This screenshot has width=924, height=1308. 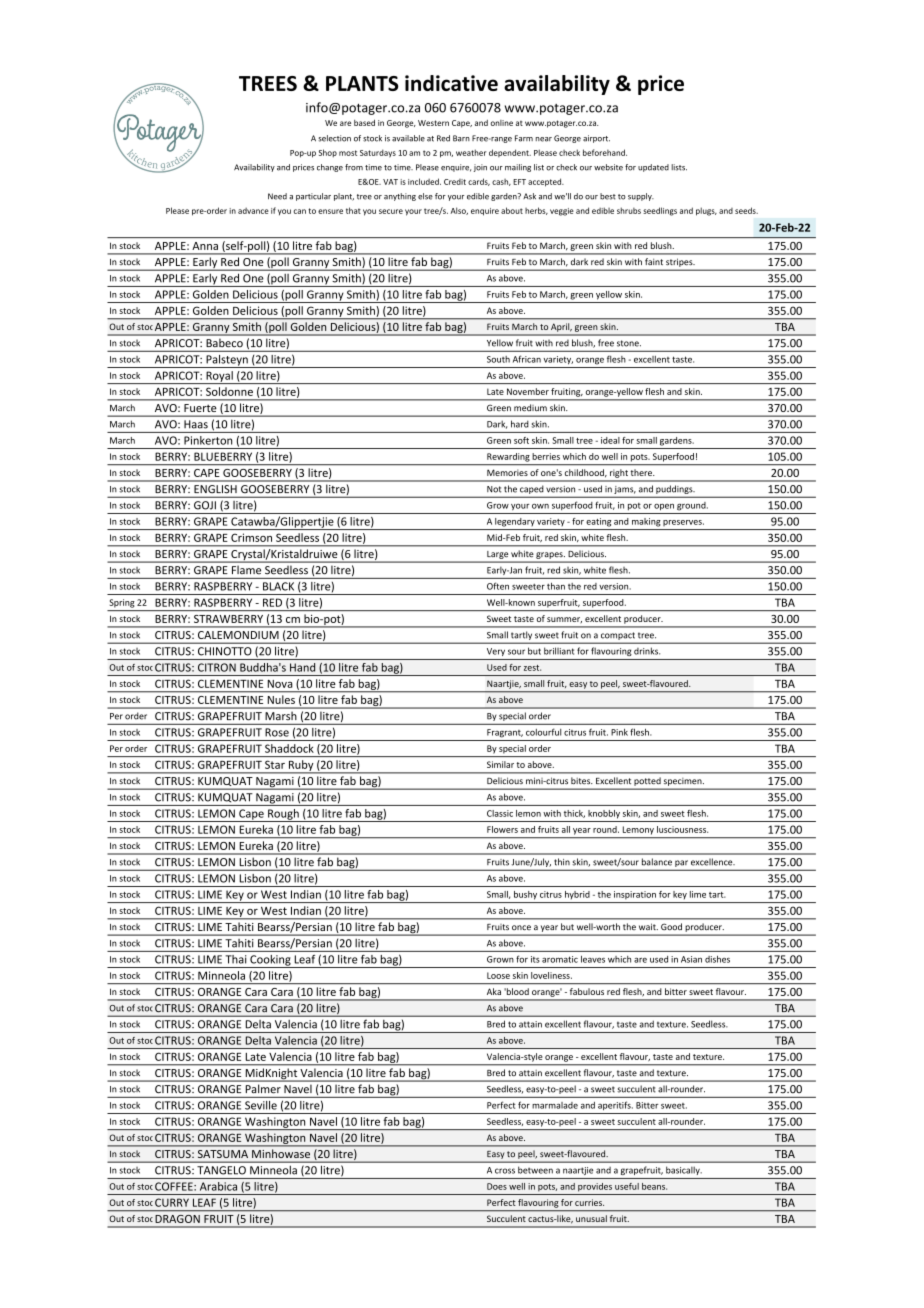 What do you see at coordinates (219, 377) in the screenshot?
I see `Royal` at bounding box center [219, 377].
